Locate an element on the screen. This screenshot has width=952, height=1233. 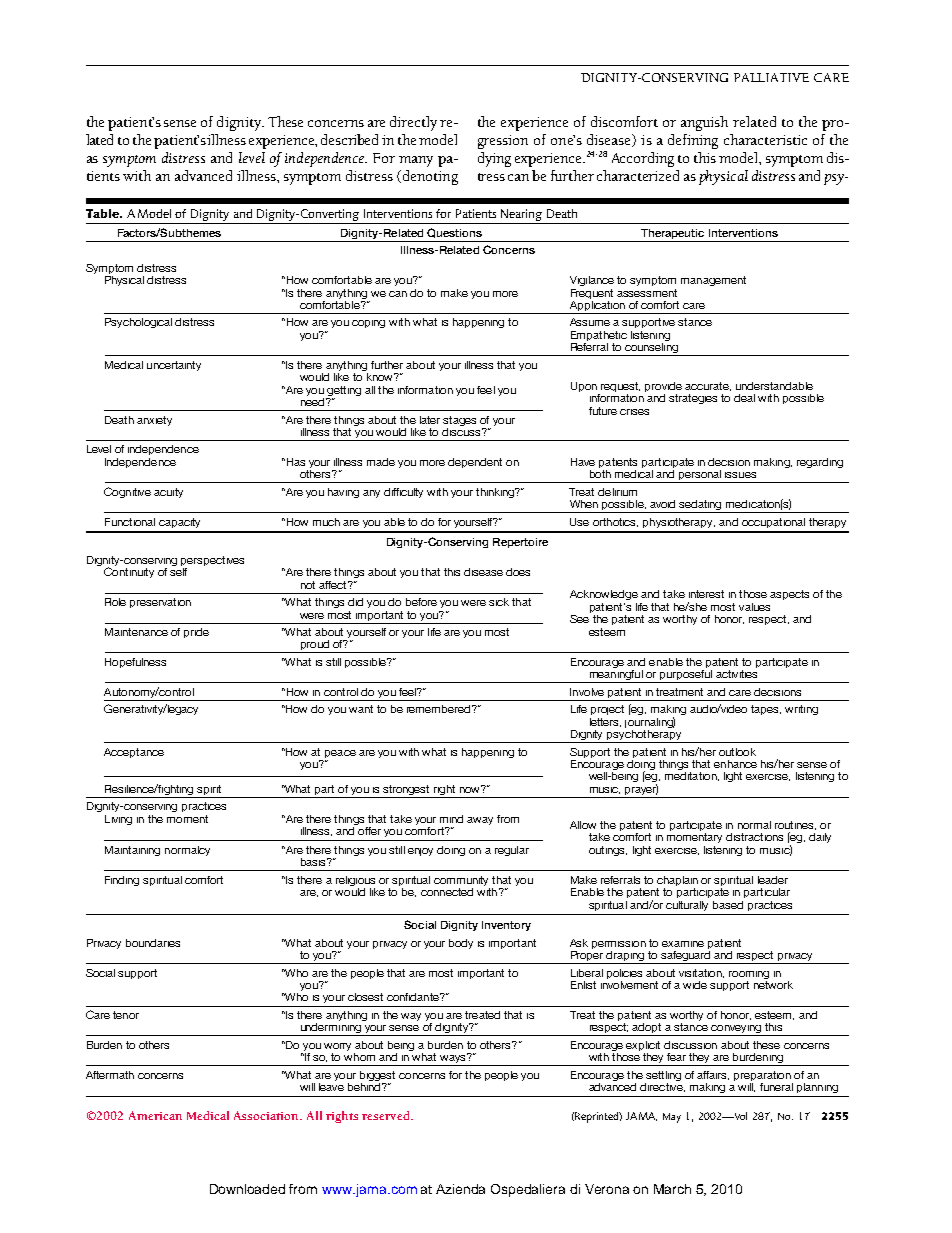
reserved is located at coordinates (387, 1115).
